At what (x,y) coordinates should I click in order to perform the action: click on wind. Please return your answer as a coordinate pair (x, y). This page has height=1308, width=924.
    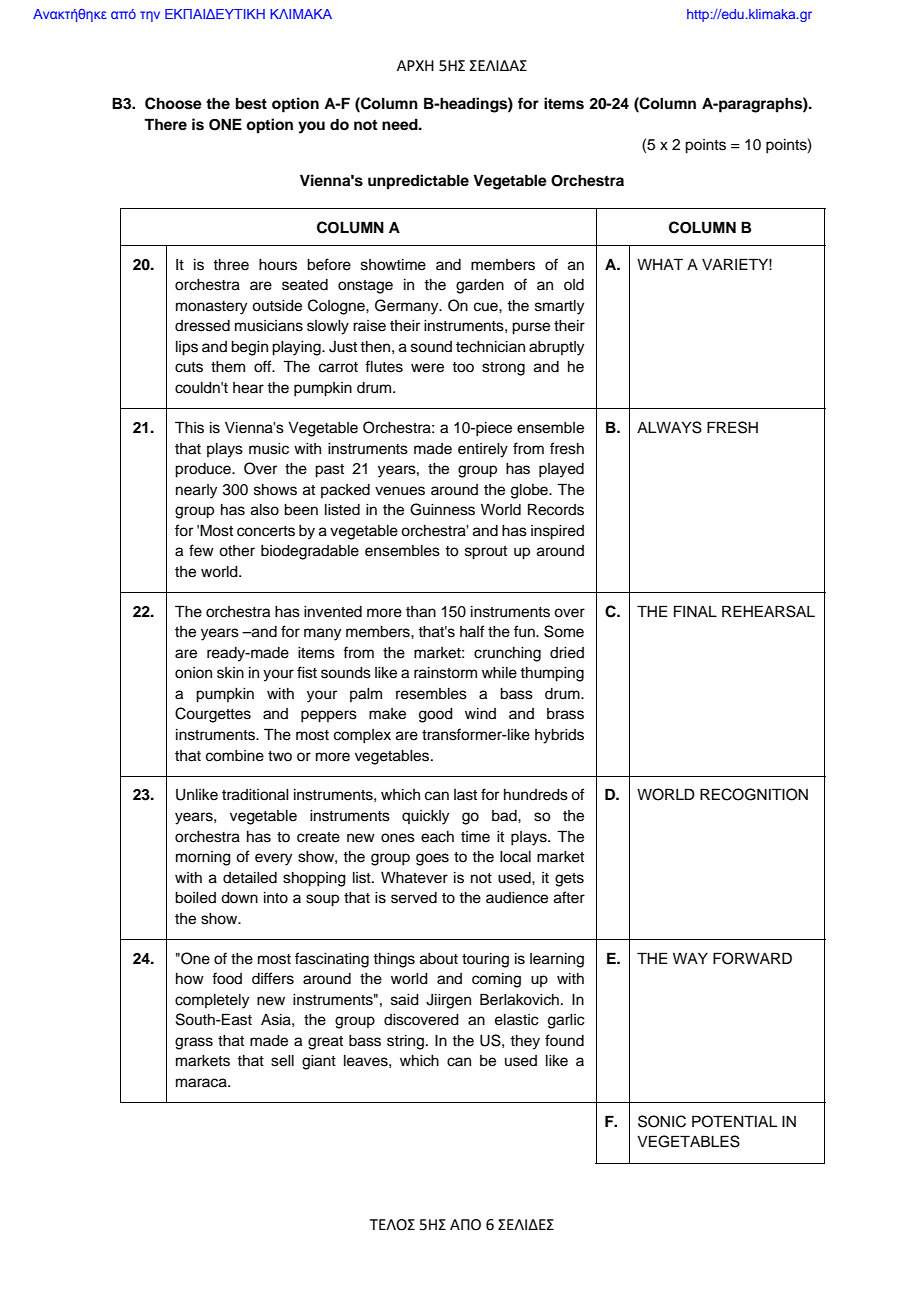
    Looking at the image, I should click on (480, 713).
